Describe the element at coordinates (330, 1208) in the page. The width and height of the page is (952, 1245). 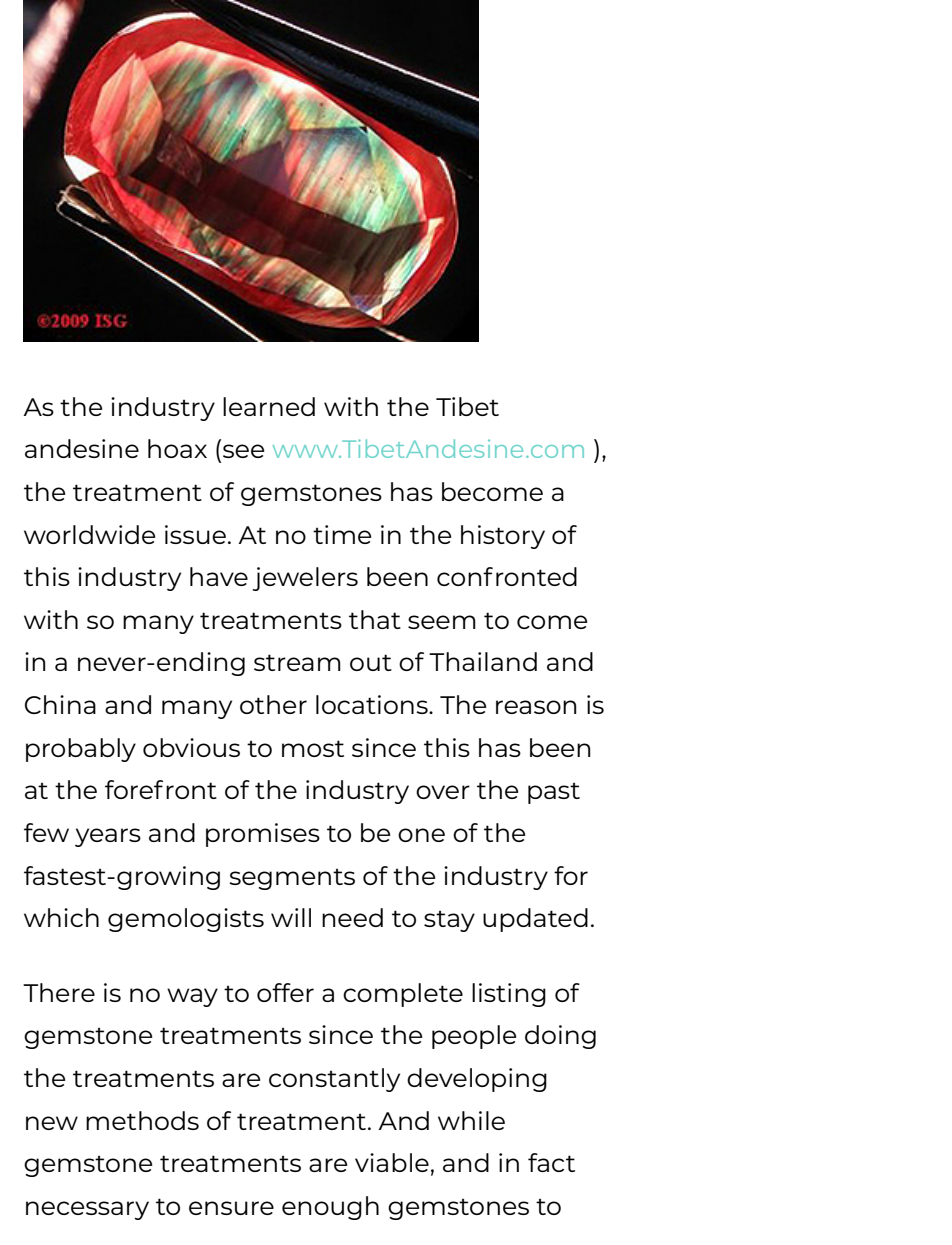
I see `enough` at that location.
